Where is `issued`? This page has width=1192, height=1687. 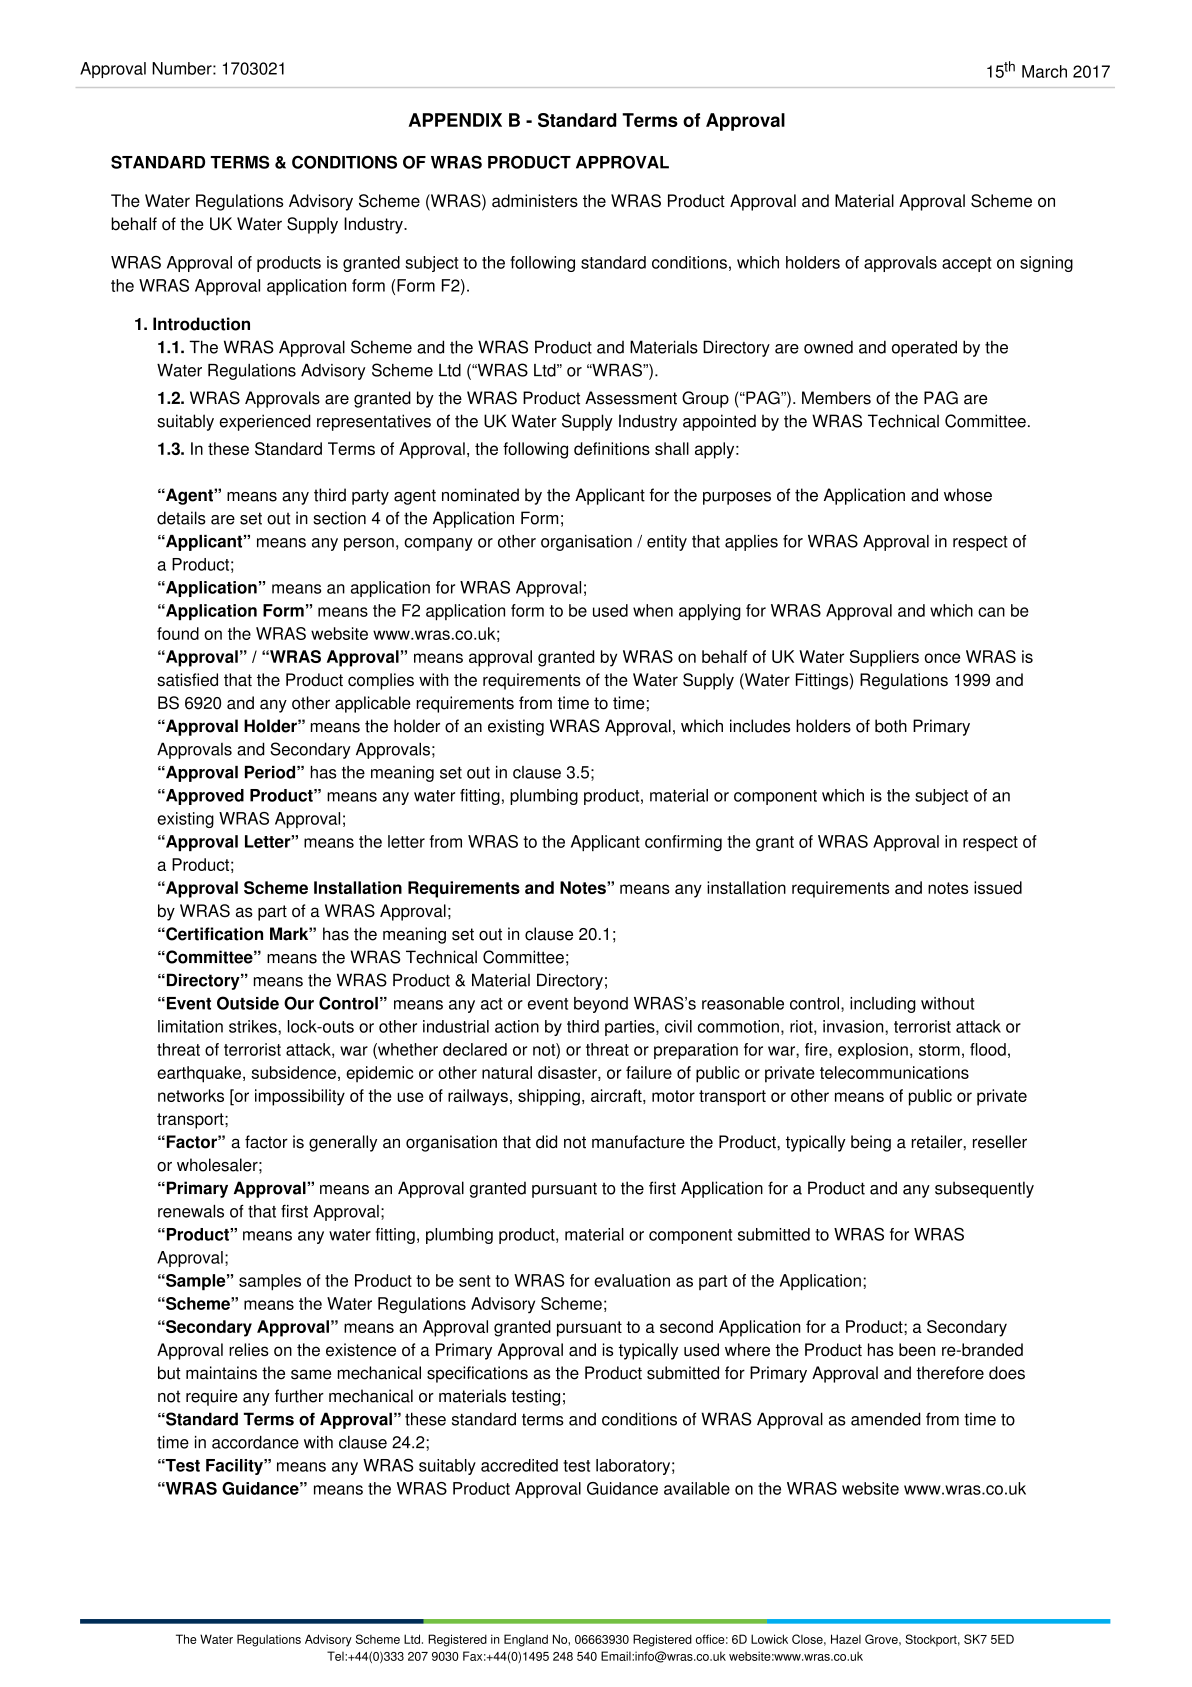
issued is located at coordinates (998, 887).
